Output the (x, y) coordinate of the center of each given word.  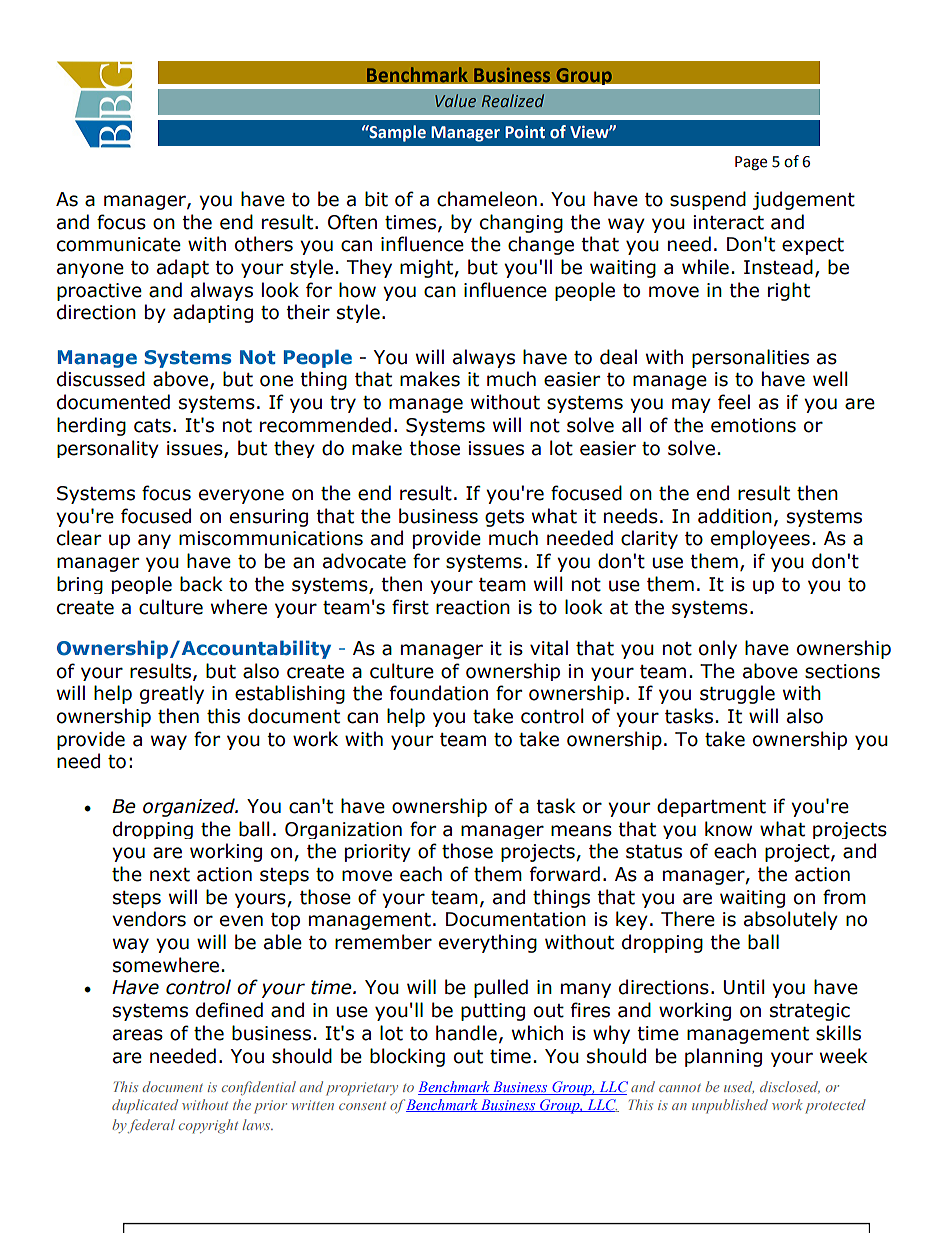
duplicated (145, 1106)
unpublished (730, 1106)
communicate (119, 244)
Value (455, 101)
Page (751, 163)
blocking (407, 1057)
